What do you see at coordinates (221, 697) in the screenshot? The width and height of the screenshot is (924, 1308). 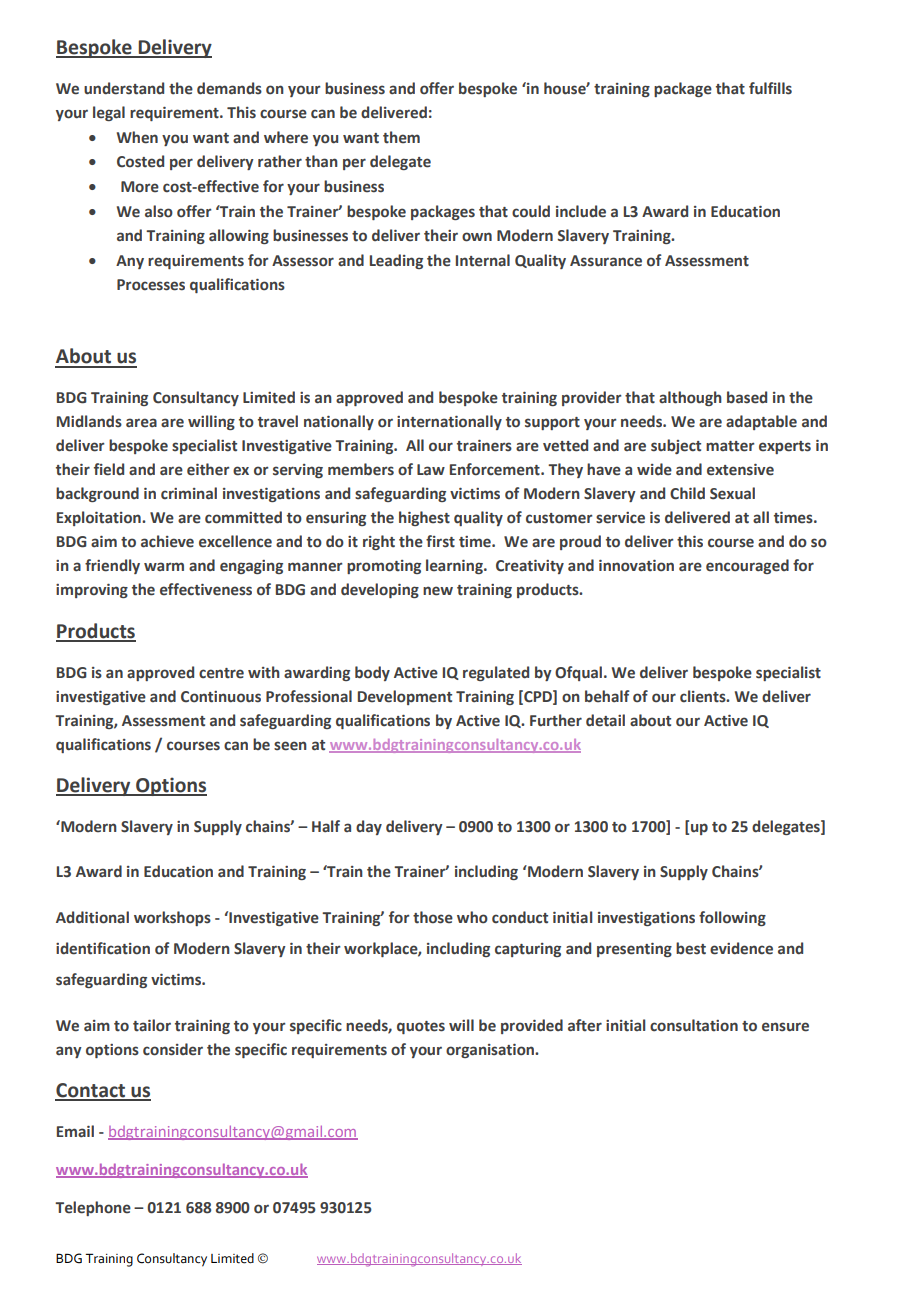 I see `Continuous` at bounding box center [221, 697].
